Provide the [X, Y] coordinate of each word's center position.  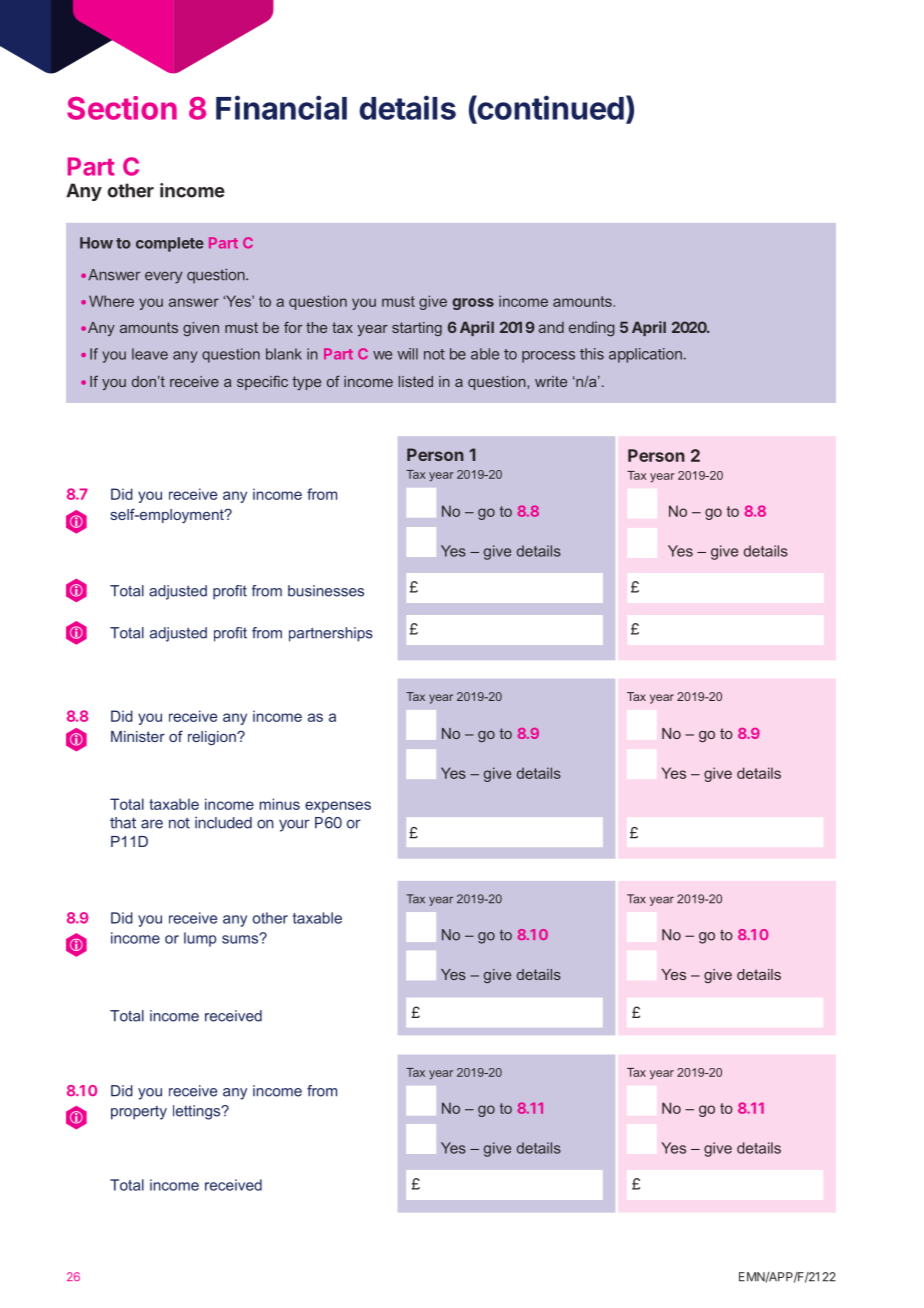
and [551, 327]
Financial [281, 107]
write [551, 381]
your [294, 825]
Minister [138, 736]
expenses [338, 807]
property [139, 1113]
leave [150, 354]
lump [200, 939]
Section [122, 108]
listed [416, 381]
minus [279, 804]
